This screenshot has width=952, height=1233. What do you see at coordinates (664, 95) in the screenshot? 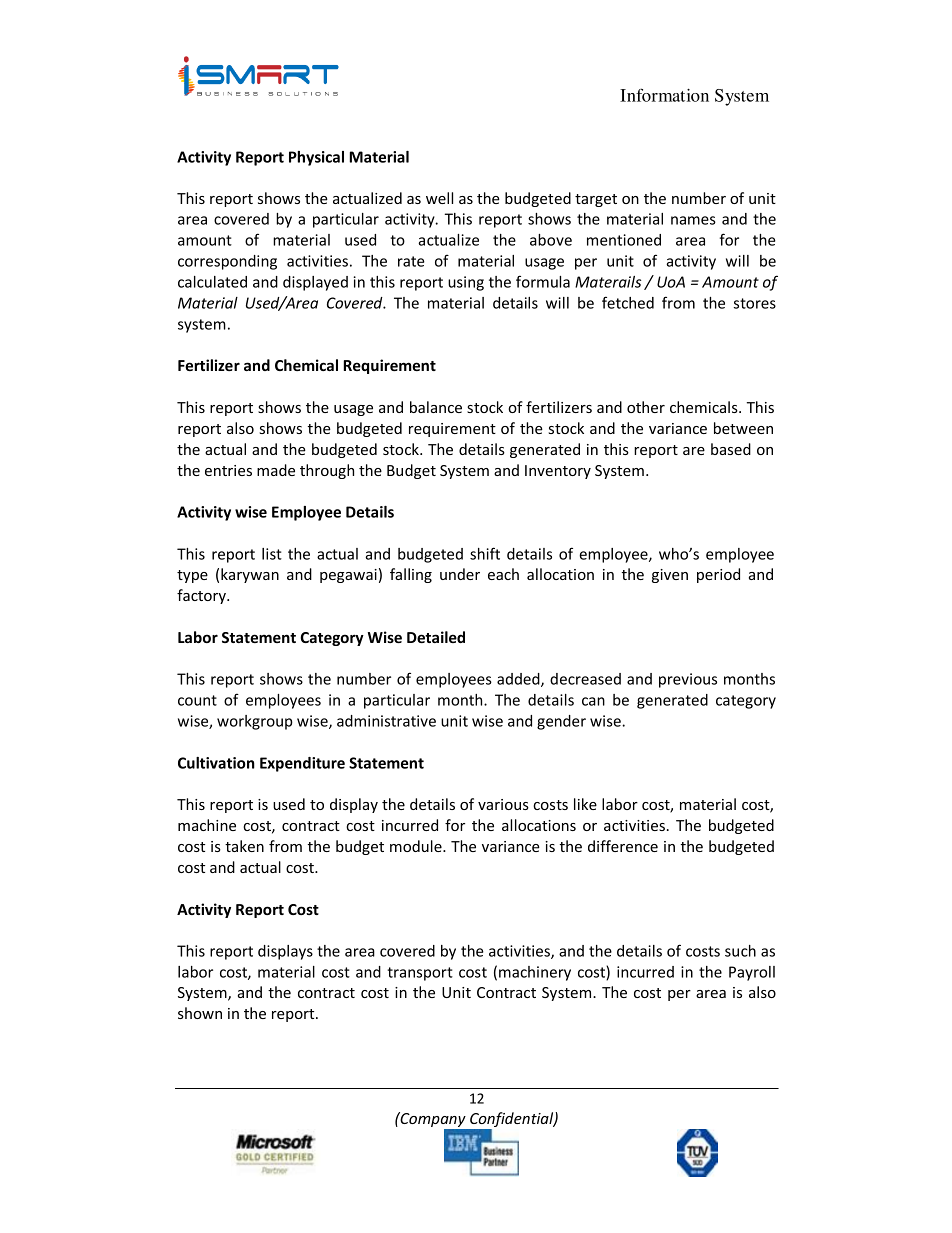
I see `Information` at bounding box center [664, 95].
